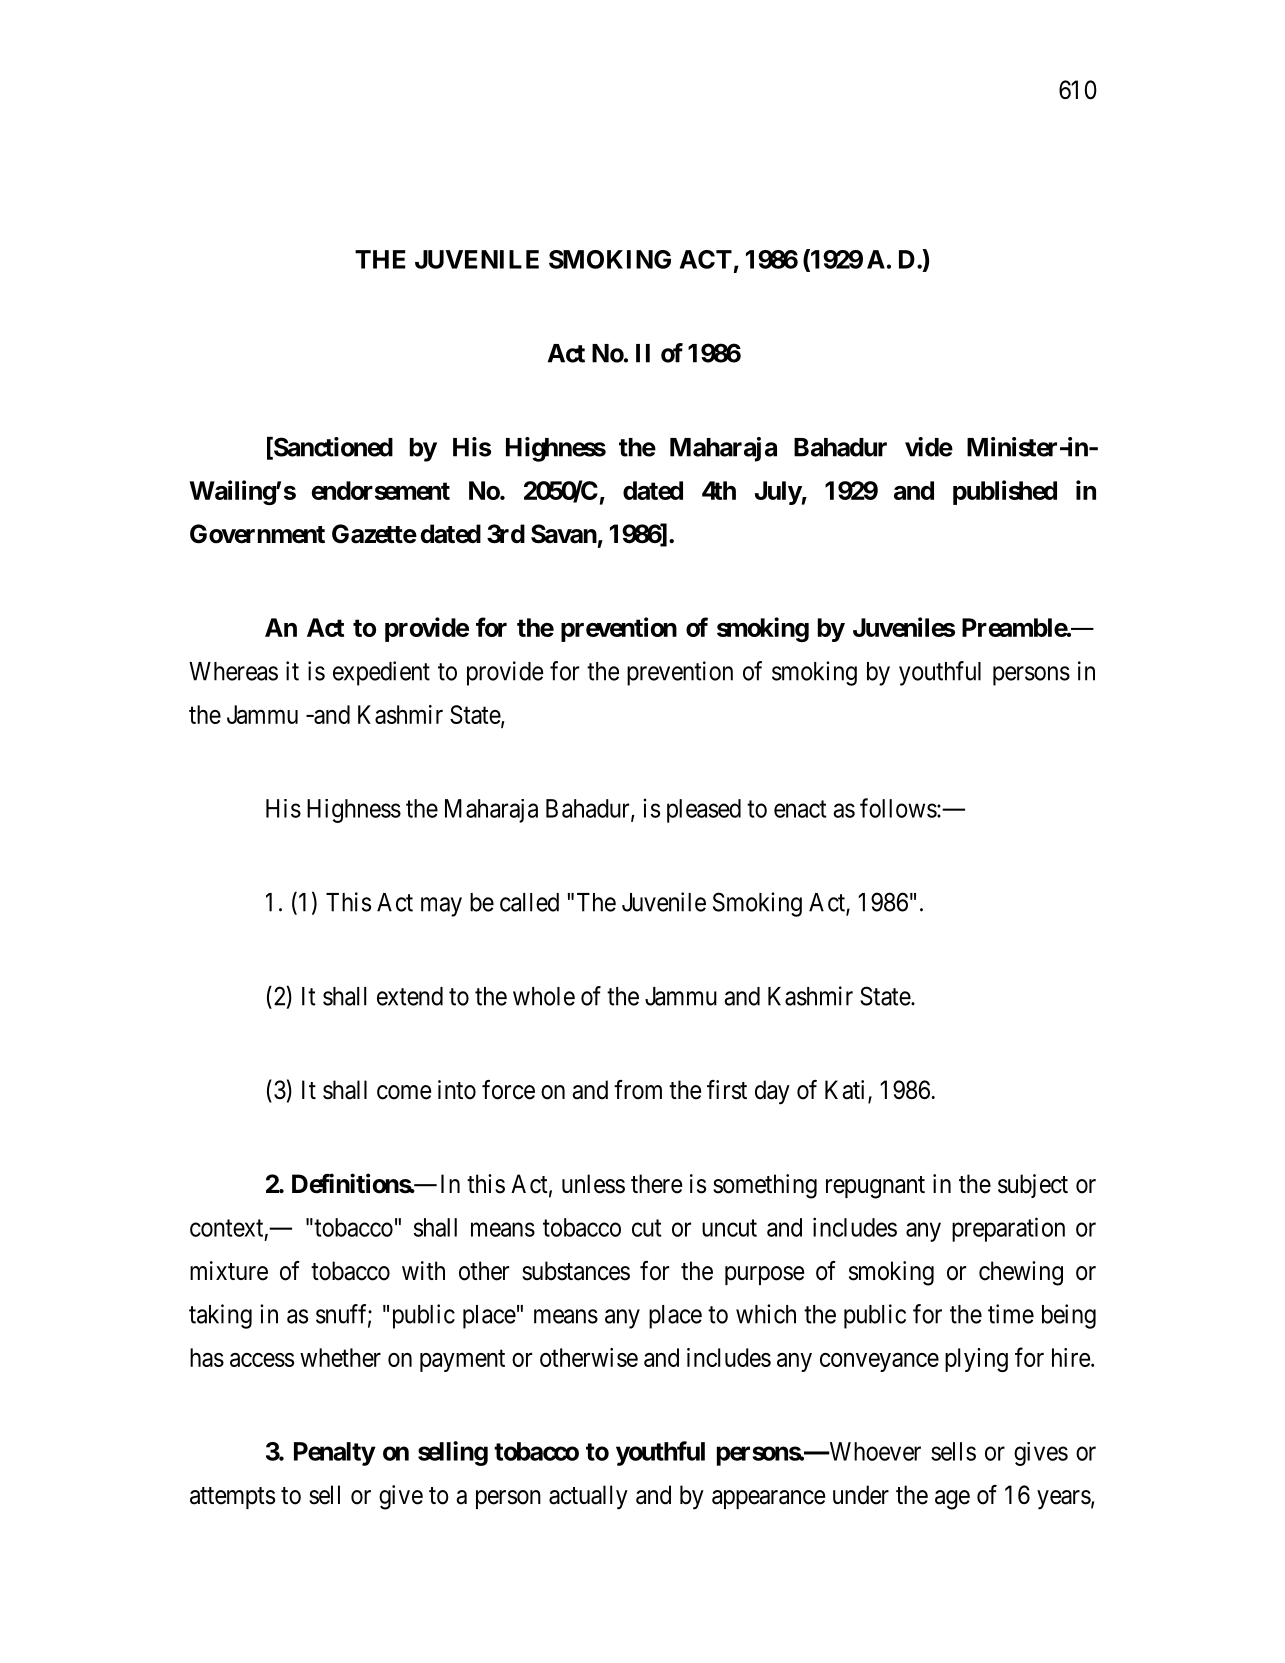  What do you see at coordinates (410, 996) in the page?
I see `extend` at bounding box center [410, 996].
